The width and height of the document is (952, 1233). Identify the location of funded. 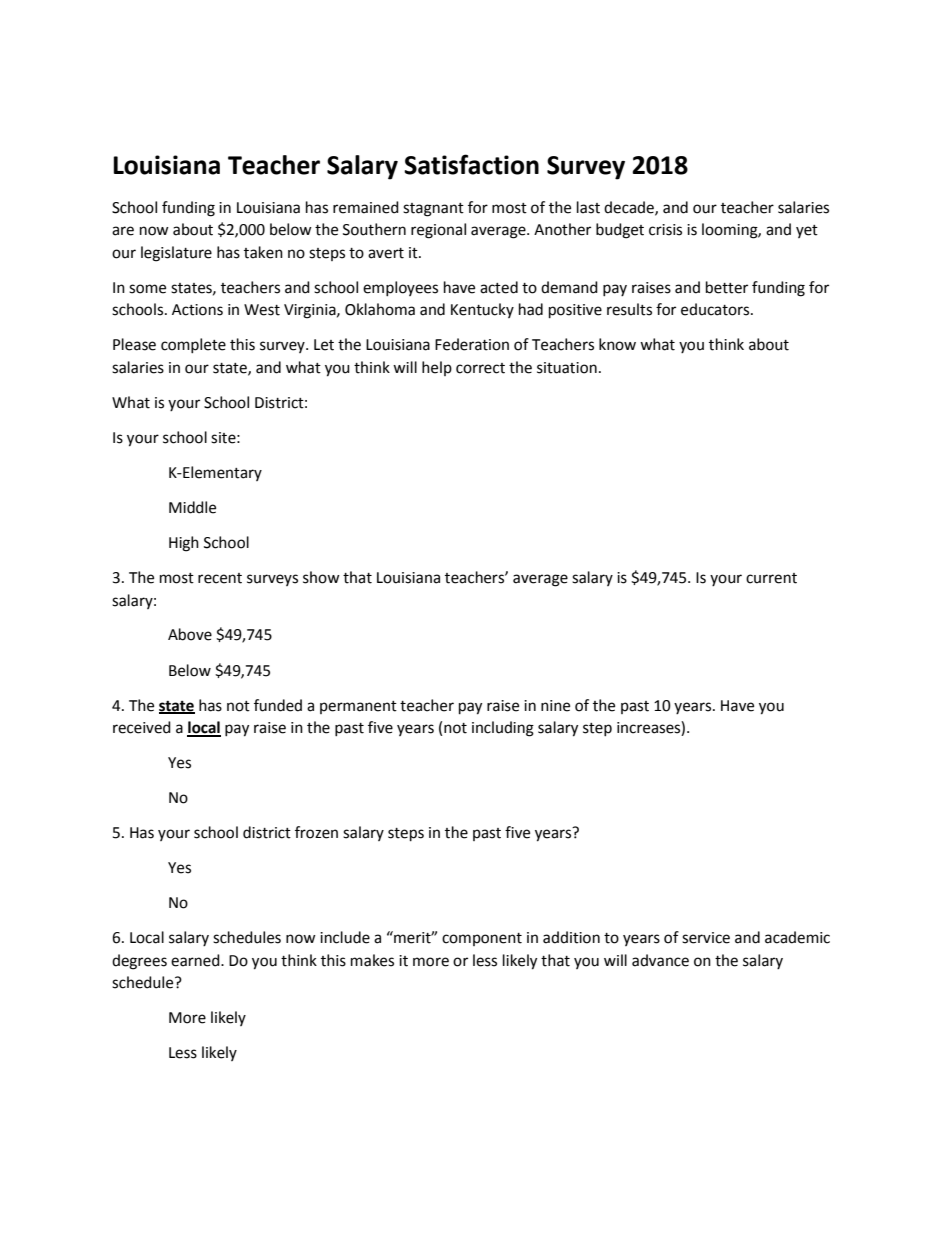
(278, 705).
